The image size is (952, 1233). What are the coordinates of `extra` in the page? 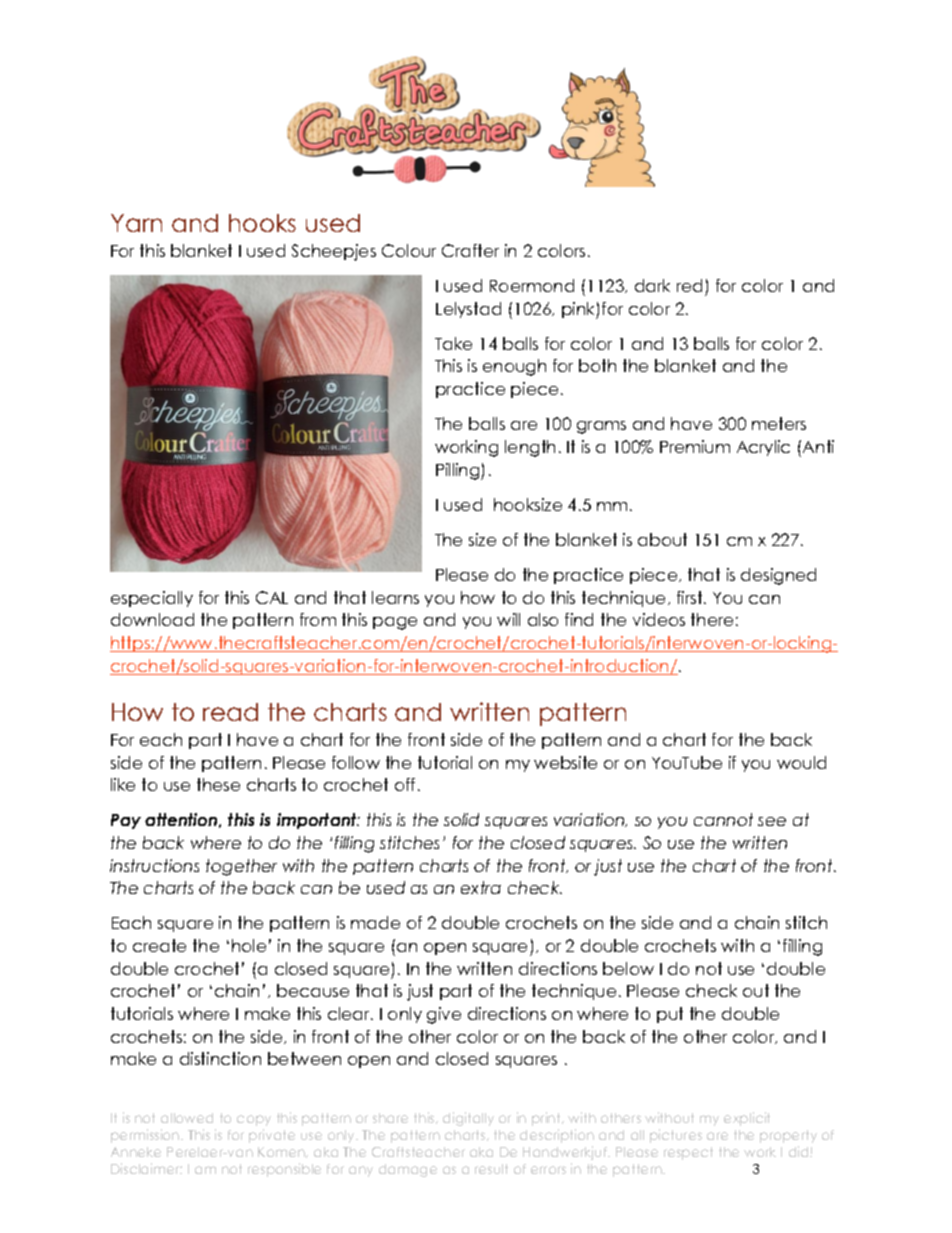 It's located at (481, 887).
